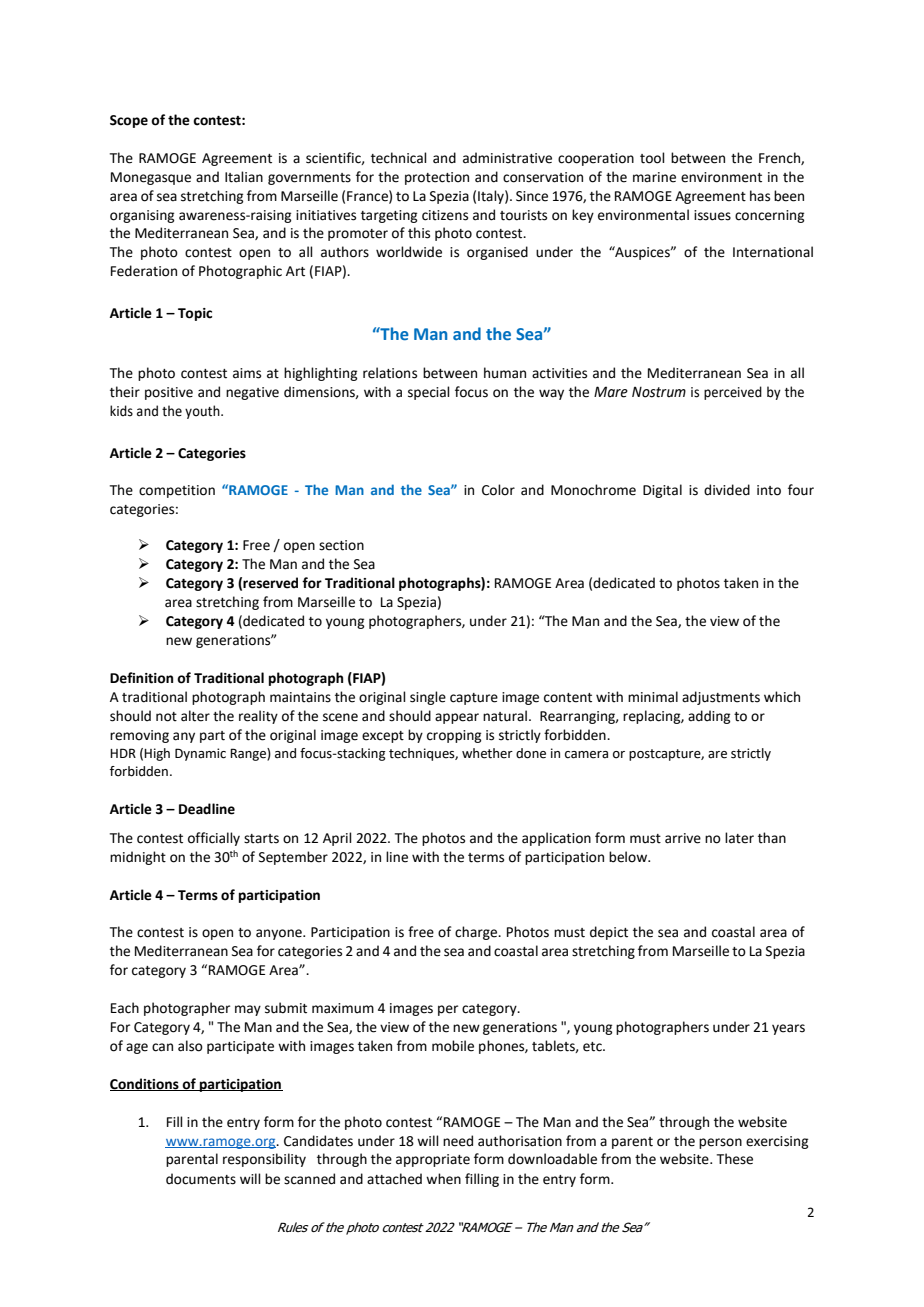 The height and width of the screenshot is (1307, 924). Describe the element at coordinates (652, 158) in the screenshot. I see `tool` at that location.
